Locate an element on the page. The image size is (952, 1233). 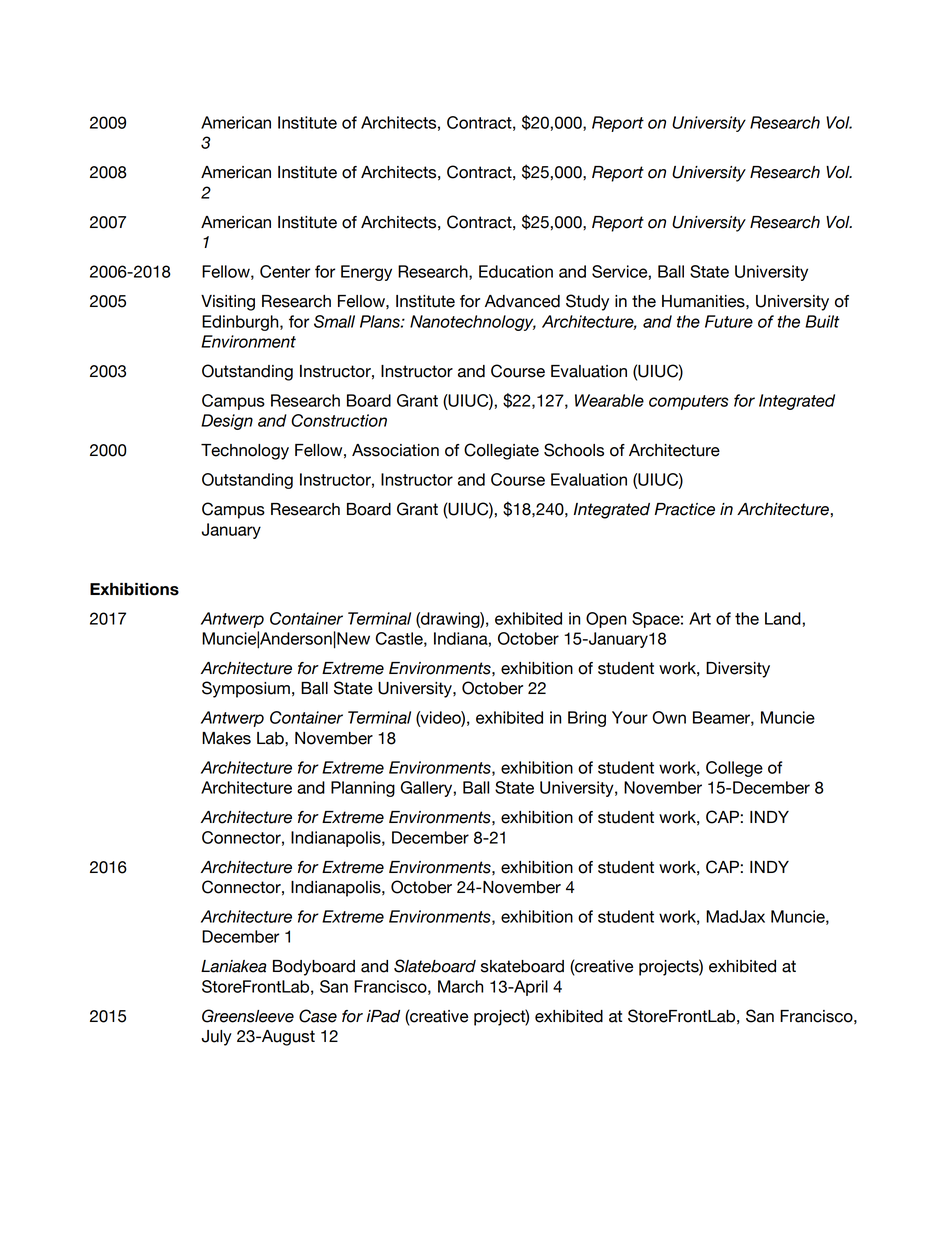
Advanced is located at coordinates (522, 301).
